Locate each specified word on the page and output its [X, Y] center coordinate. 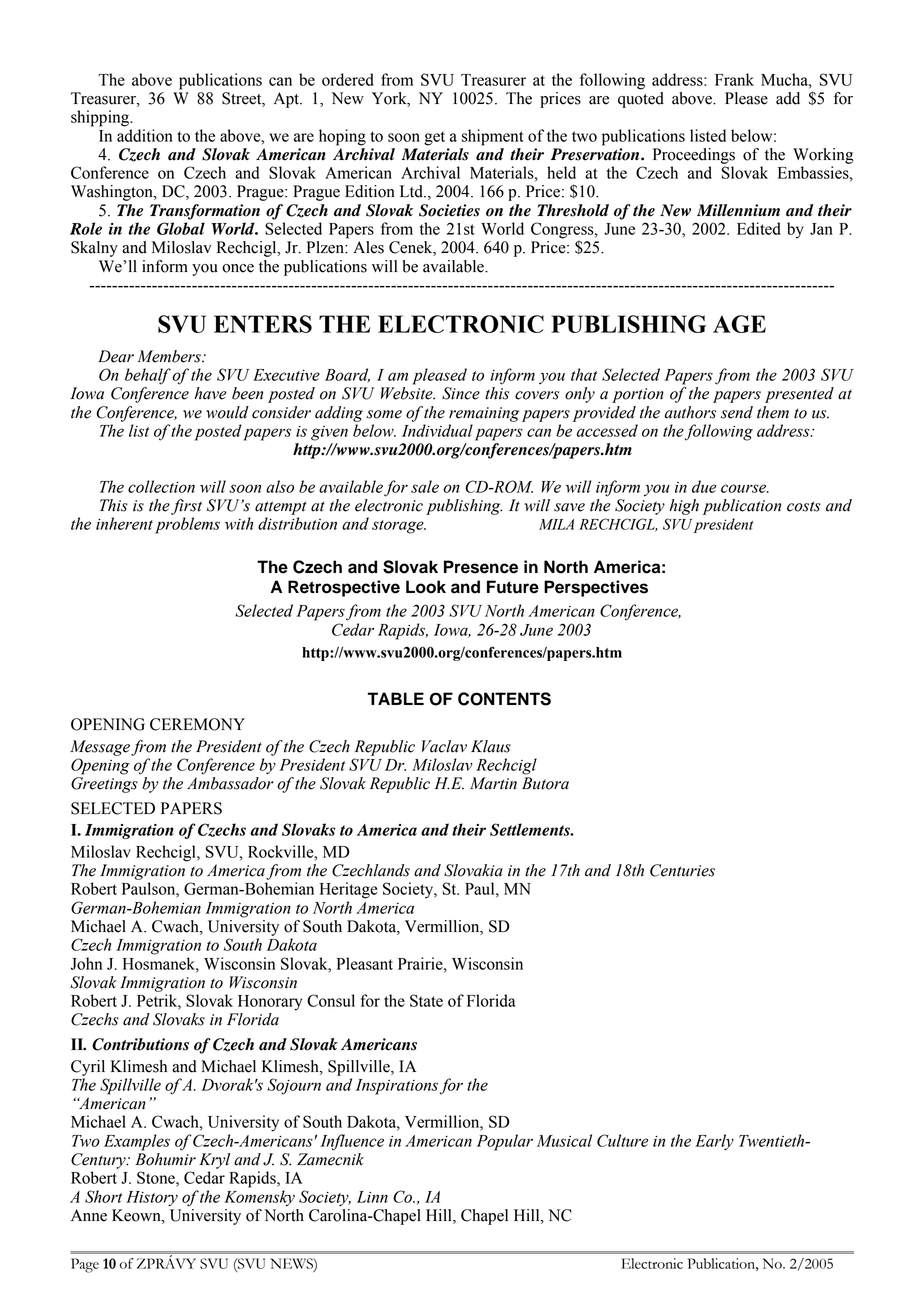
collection [161, 486]
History [152, 1199]
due [704, 486]
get [434, 138]
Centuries [682, 870]
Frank [734, 79]
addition [145, 135]
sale [425, 486]
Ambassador [230, 783]
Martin [493, 783]
